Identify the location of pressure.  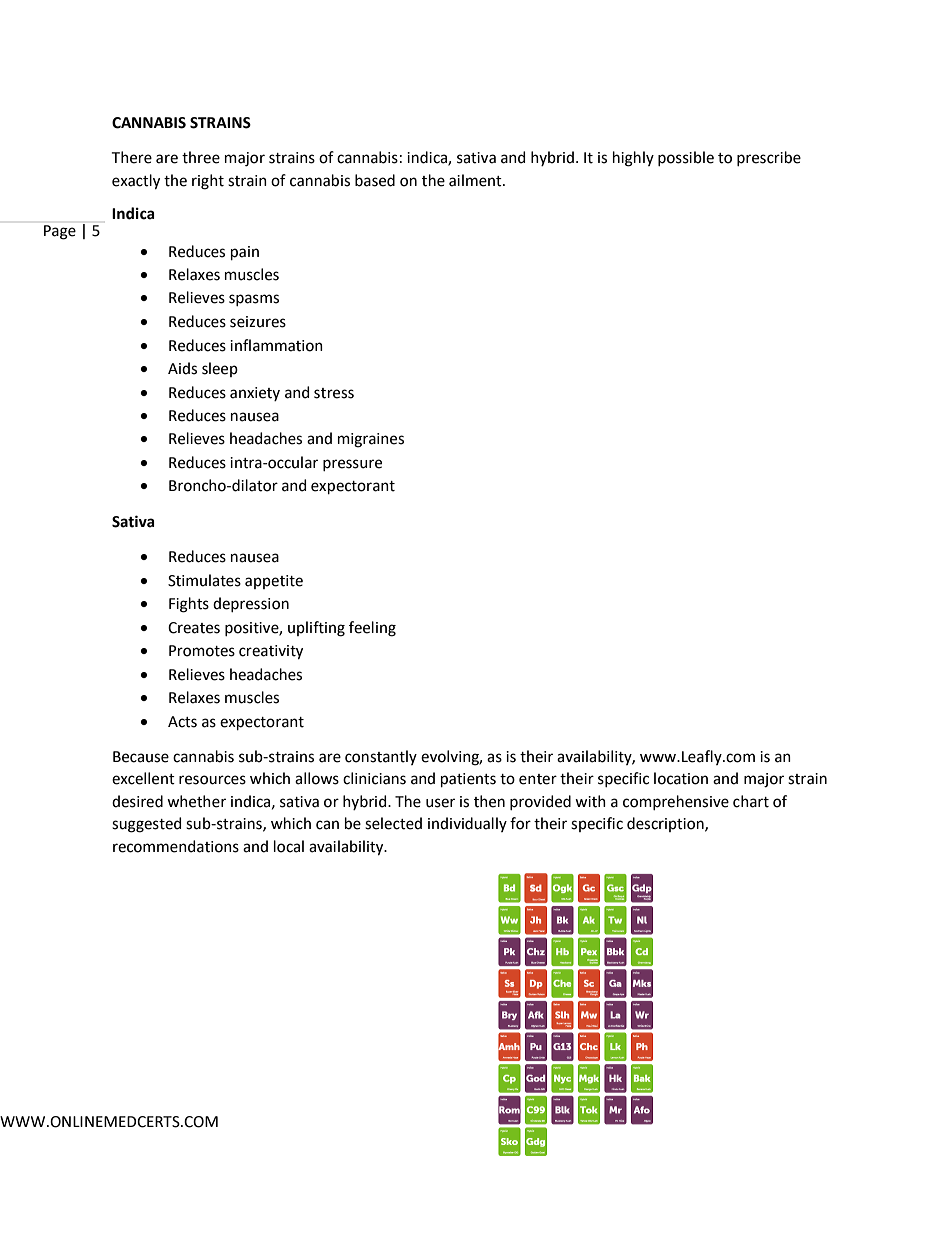
(352, 465).
